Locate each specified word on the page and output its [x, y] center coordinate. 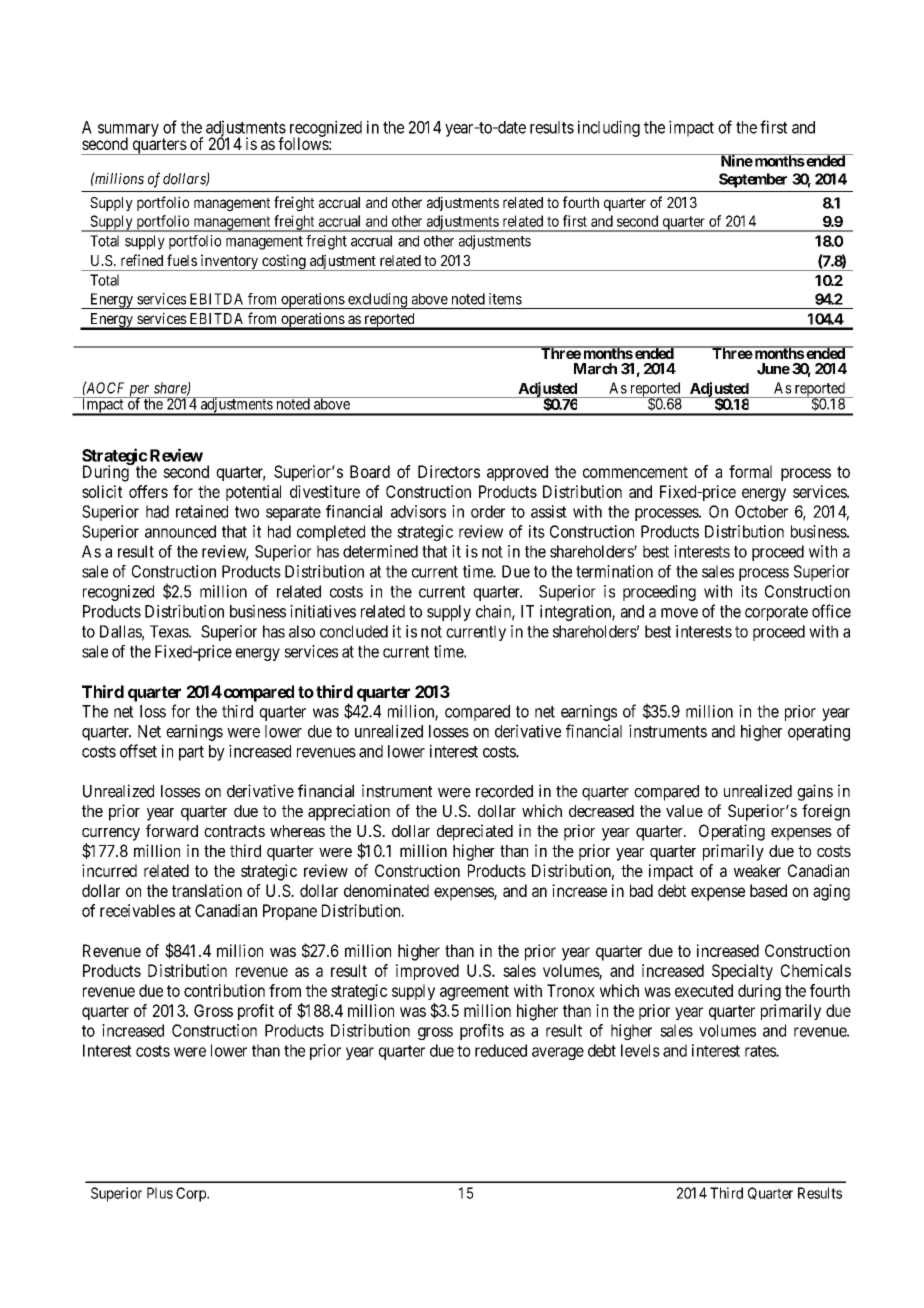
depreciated [475, 832]
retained [202, 511]
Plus [160, 1193]
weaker [757, 870]
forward [172, 830]
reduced [501, 1050]
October [761, 511]
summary [128, 131]
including [609, 128]
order [488, 511]
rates [761, 1051]
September [753, 180]
